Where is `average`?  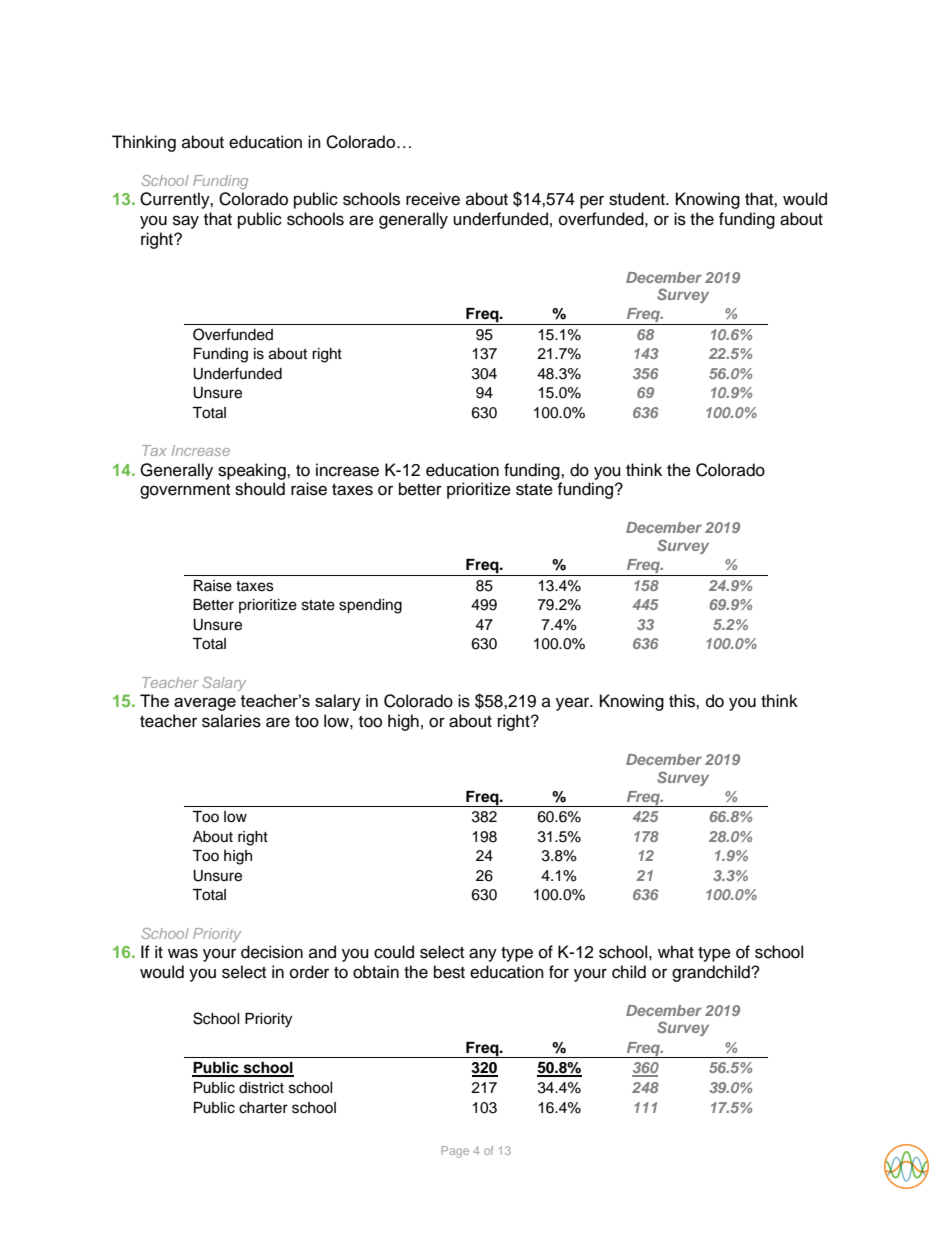
average is located at coordinates (205, 704).
